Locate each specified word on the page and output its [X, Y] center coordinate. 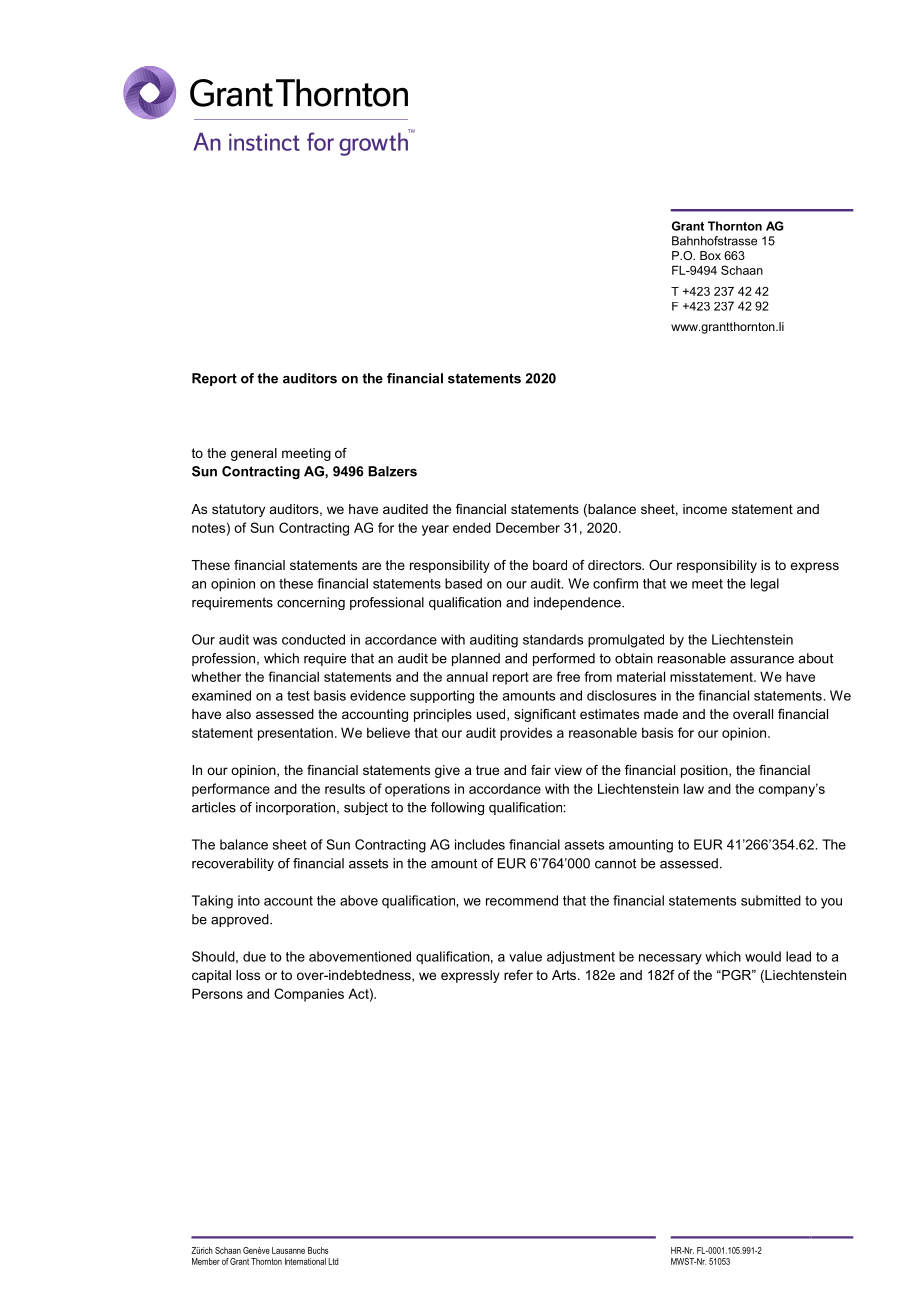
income [705, 509]
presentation [295, 734]
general [254, 454]
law [694, 788]
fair [541, 770]
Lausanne [288, 1250]
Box [710, 255]
